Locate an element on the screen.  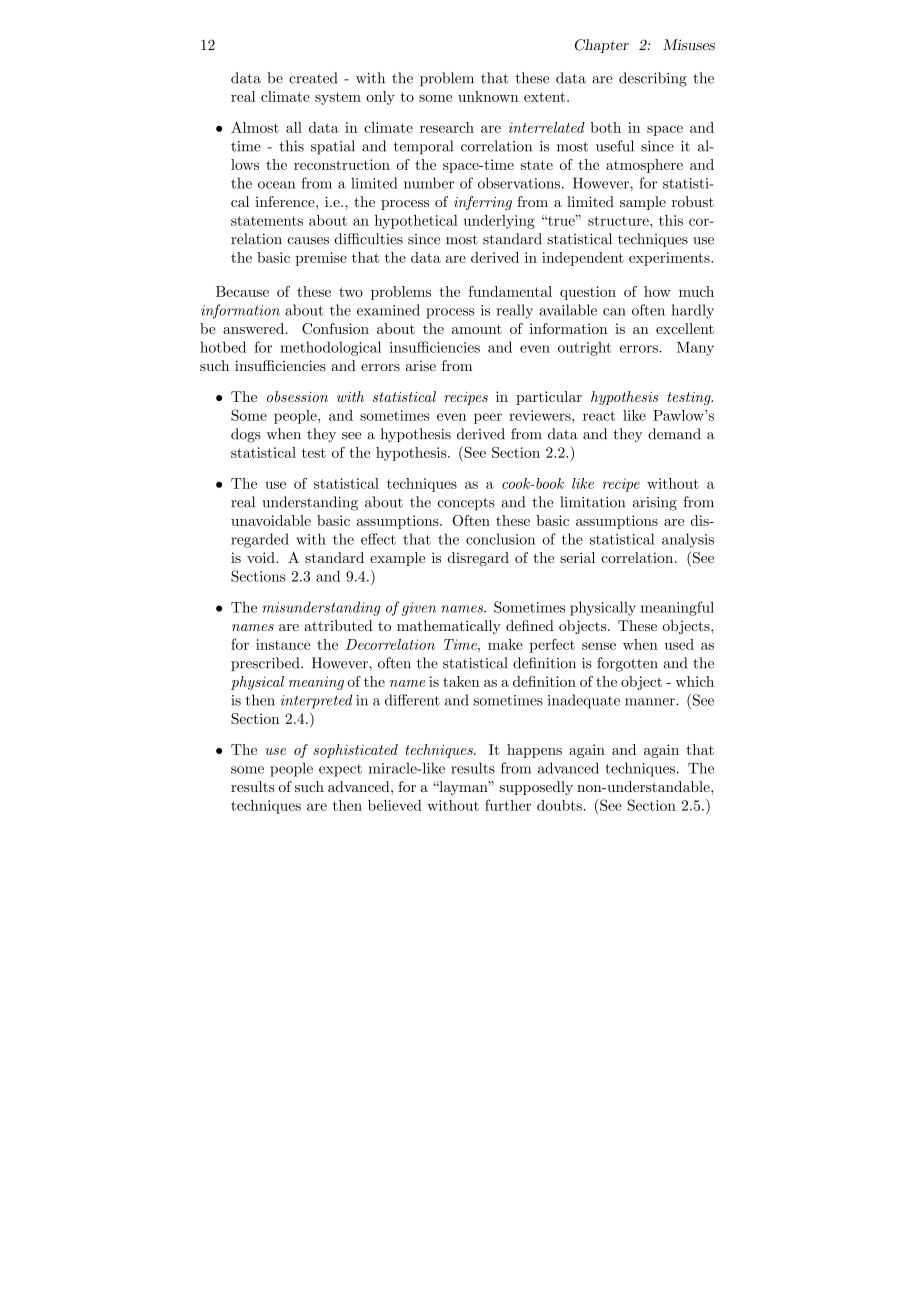
created is located at coordinates (313, 78).
